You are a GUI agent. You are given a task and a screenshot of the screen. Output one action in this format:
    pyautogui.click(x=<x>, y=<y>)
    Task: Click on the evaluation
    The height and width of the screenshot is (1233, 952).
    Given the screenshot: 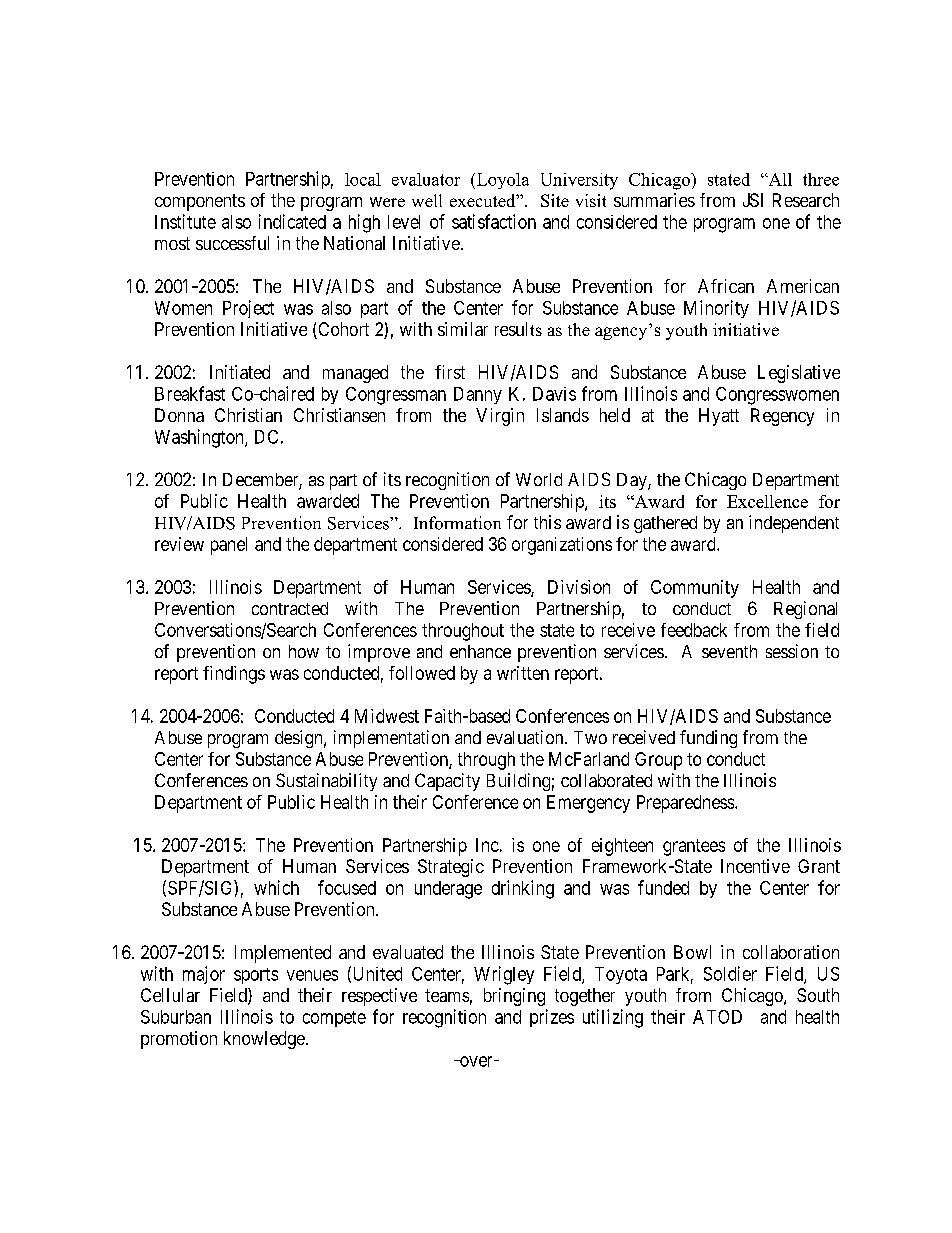 What is the action you would take?
    pyautogui.click(x=526, y=737)
